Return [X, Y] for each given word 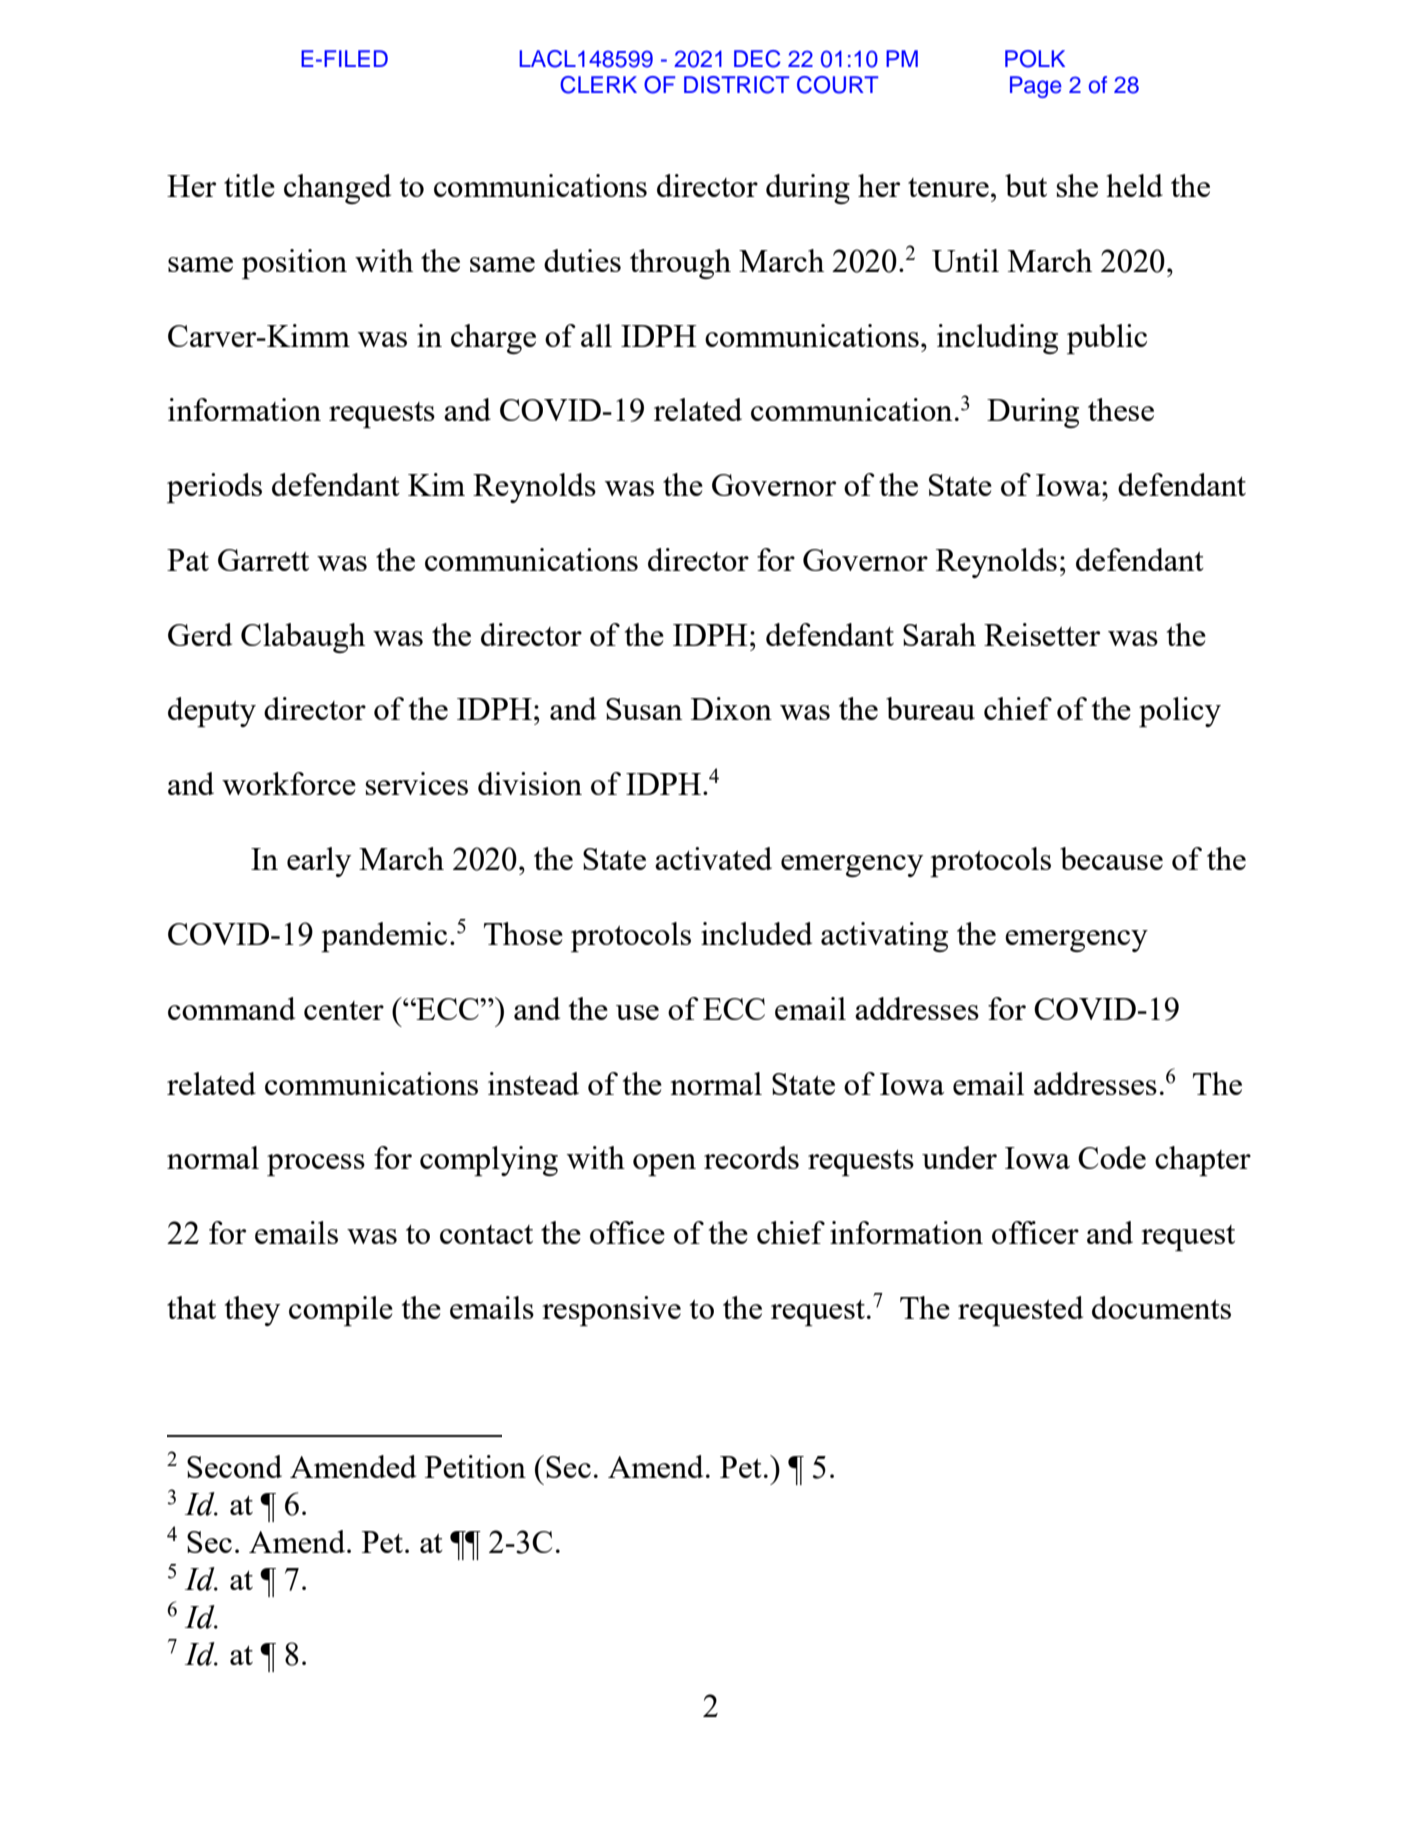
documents [1161, 1307]
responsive [611, 1311]
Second [234, 1466]
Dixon [731, 708]
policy [1180, 712]
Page [1036, 87]
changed [337, 189]
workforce [289, 783]
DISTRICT [737, 85]
